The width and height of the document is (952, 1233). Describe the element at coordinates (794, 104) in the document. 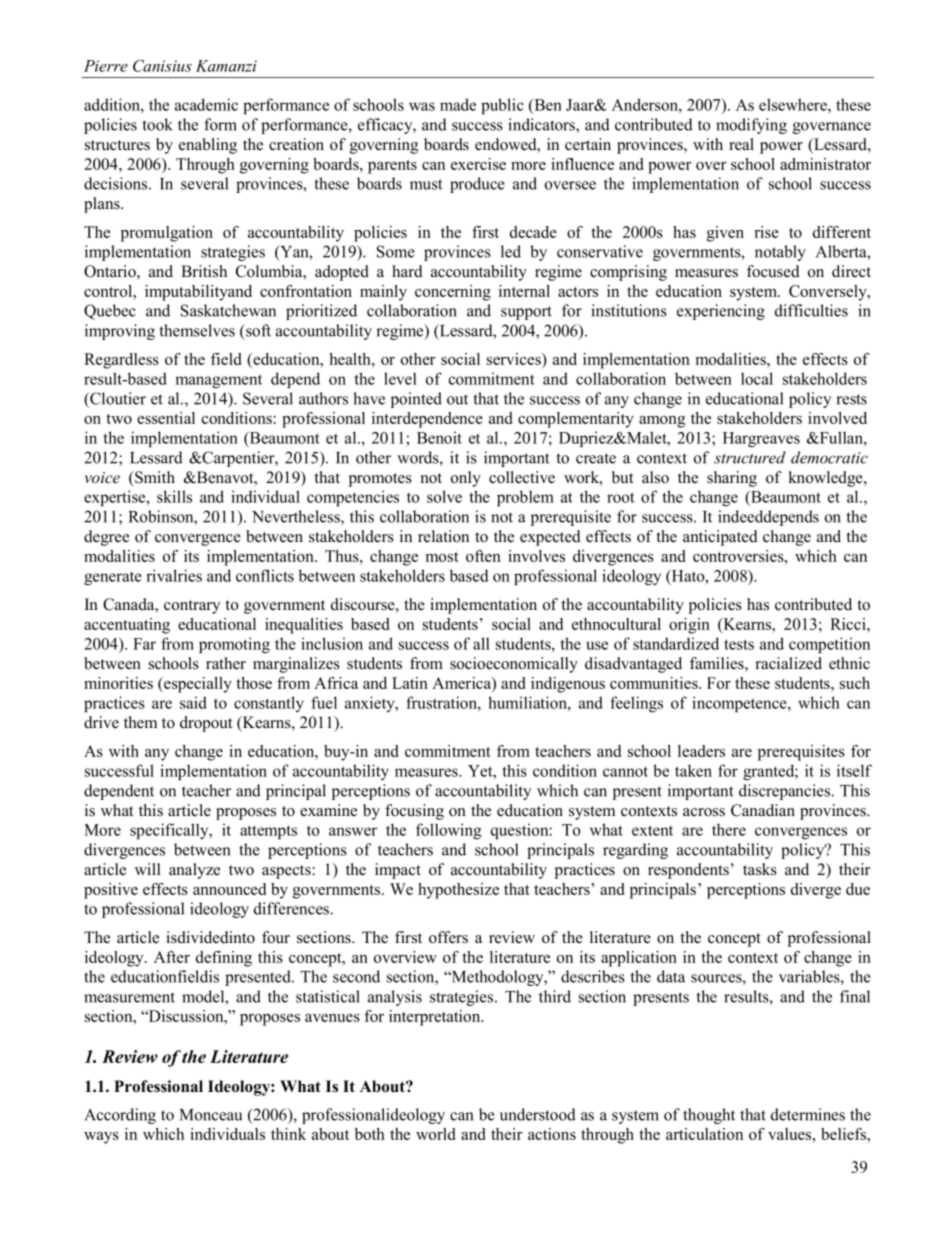

I see `elsewhere` at that location.
